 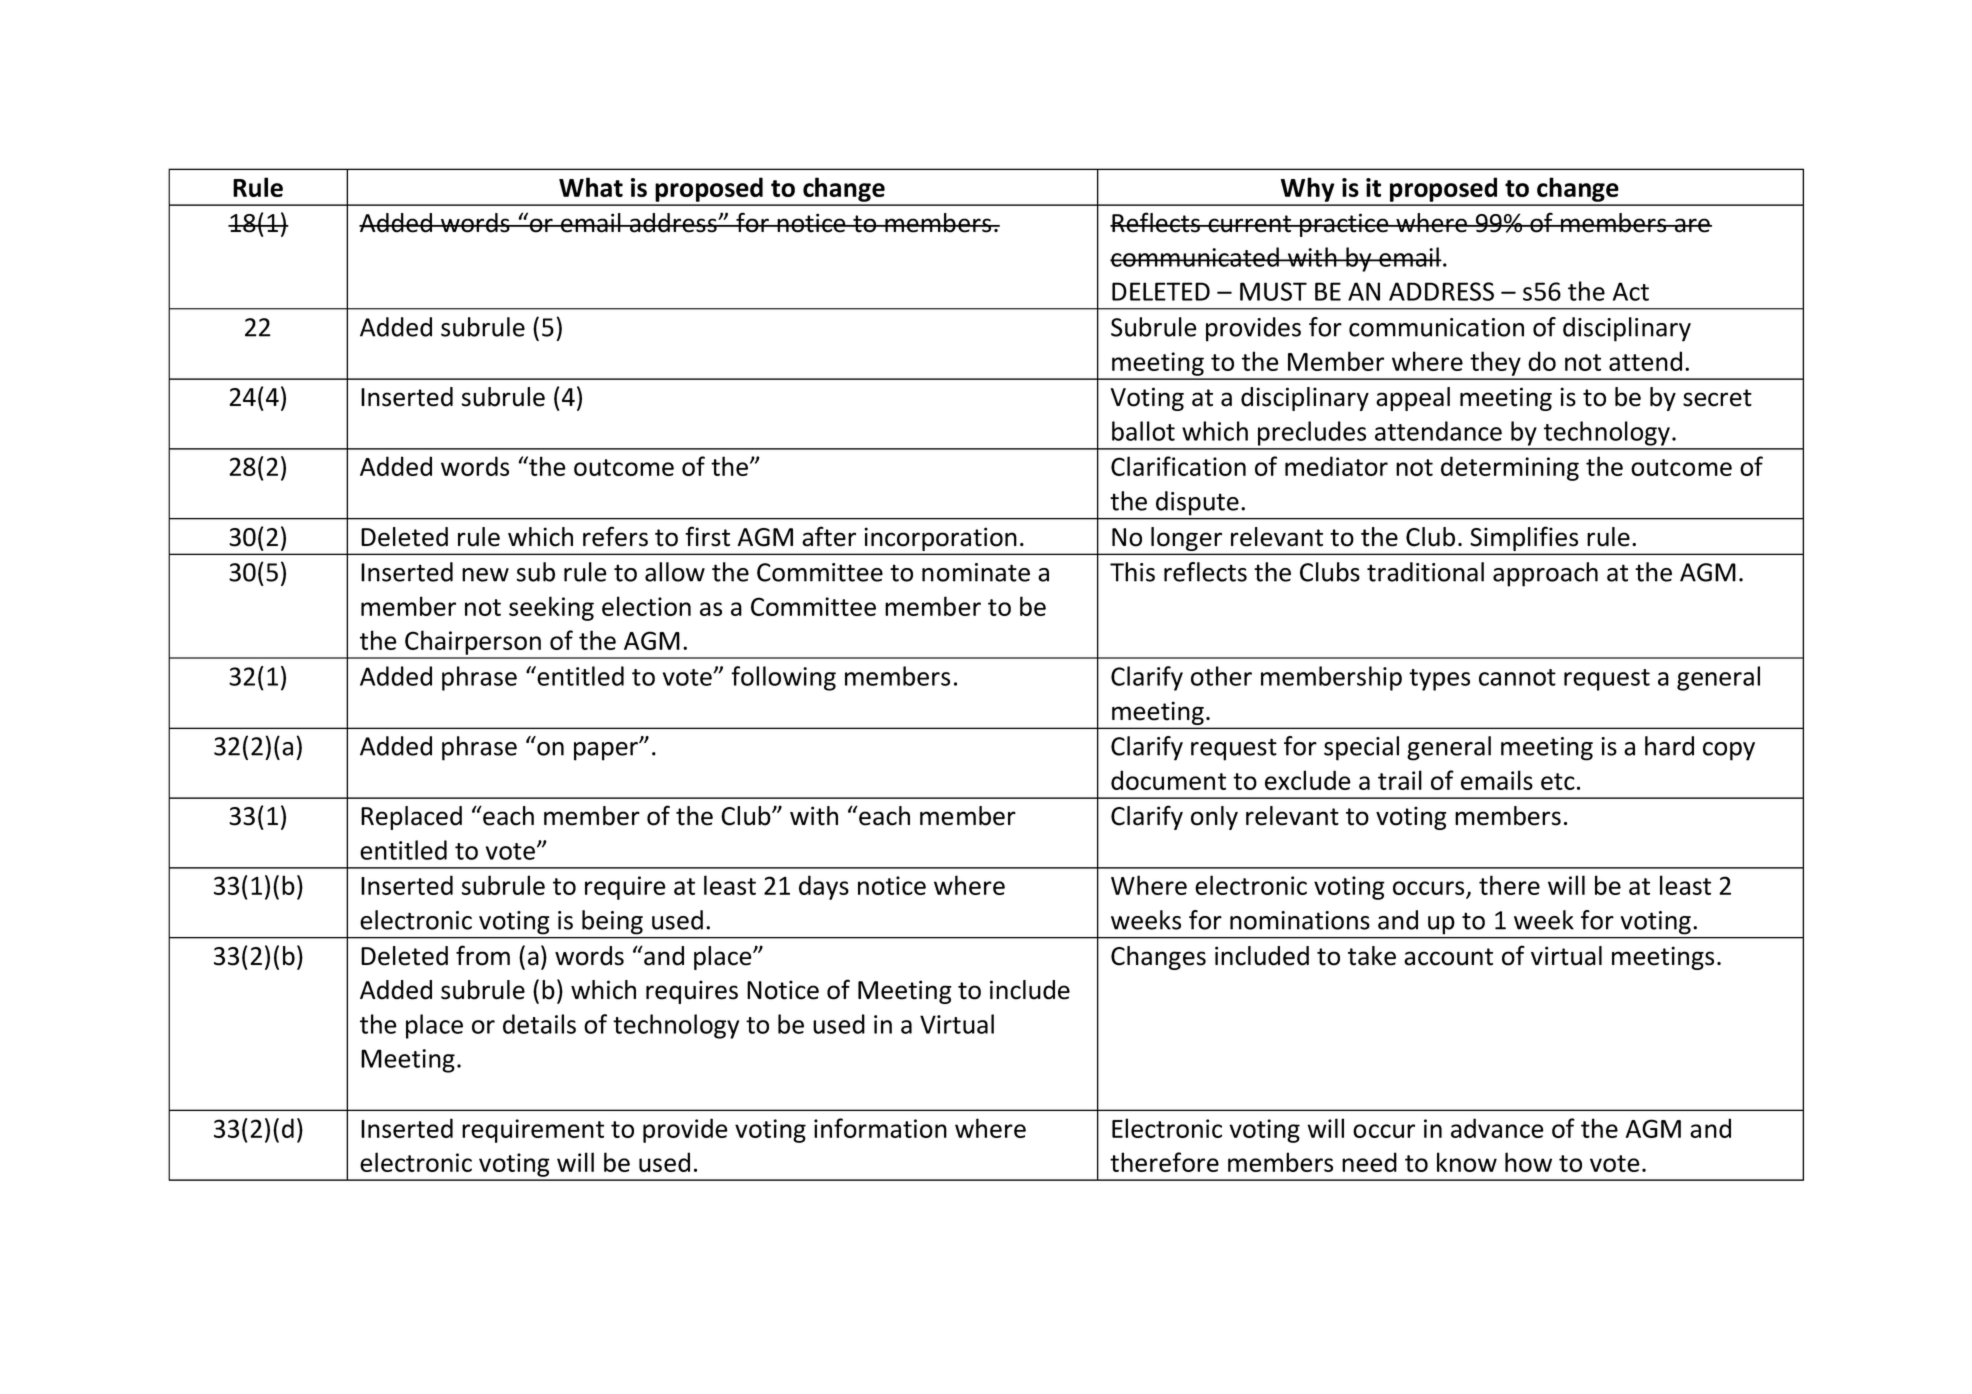 What do you see at coordinates (612, 922) in the document?
I see `being` at bounding box center [612, 922].
